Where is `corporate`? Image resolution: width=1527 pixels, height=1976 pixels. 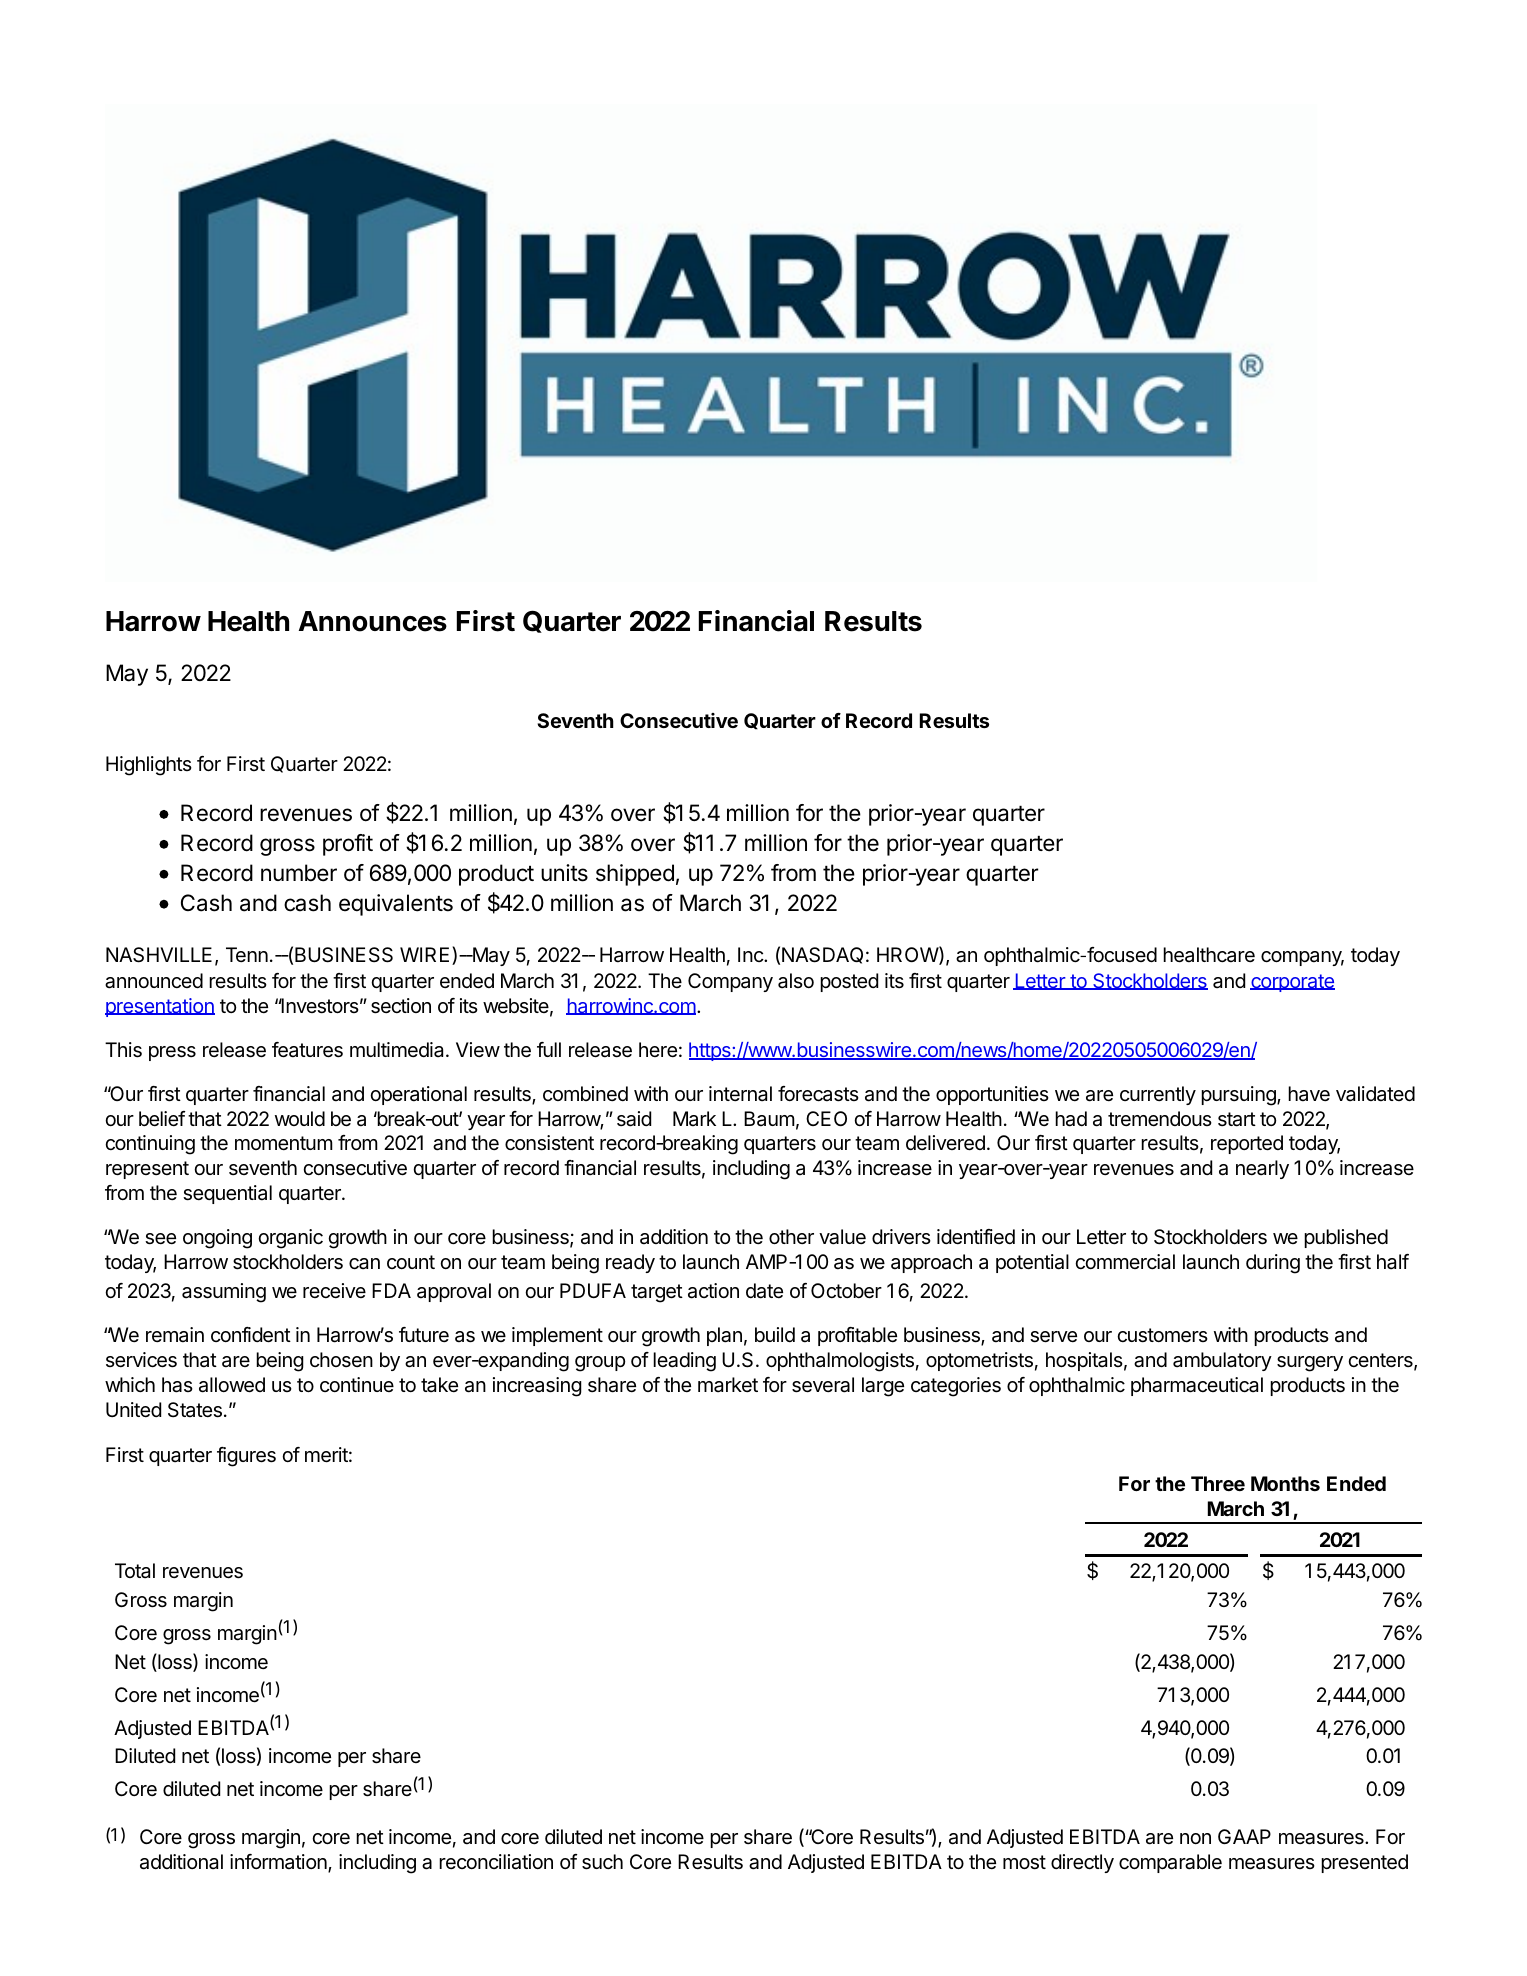
corporate is located at coordinates (1292, 983).
